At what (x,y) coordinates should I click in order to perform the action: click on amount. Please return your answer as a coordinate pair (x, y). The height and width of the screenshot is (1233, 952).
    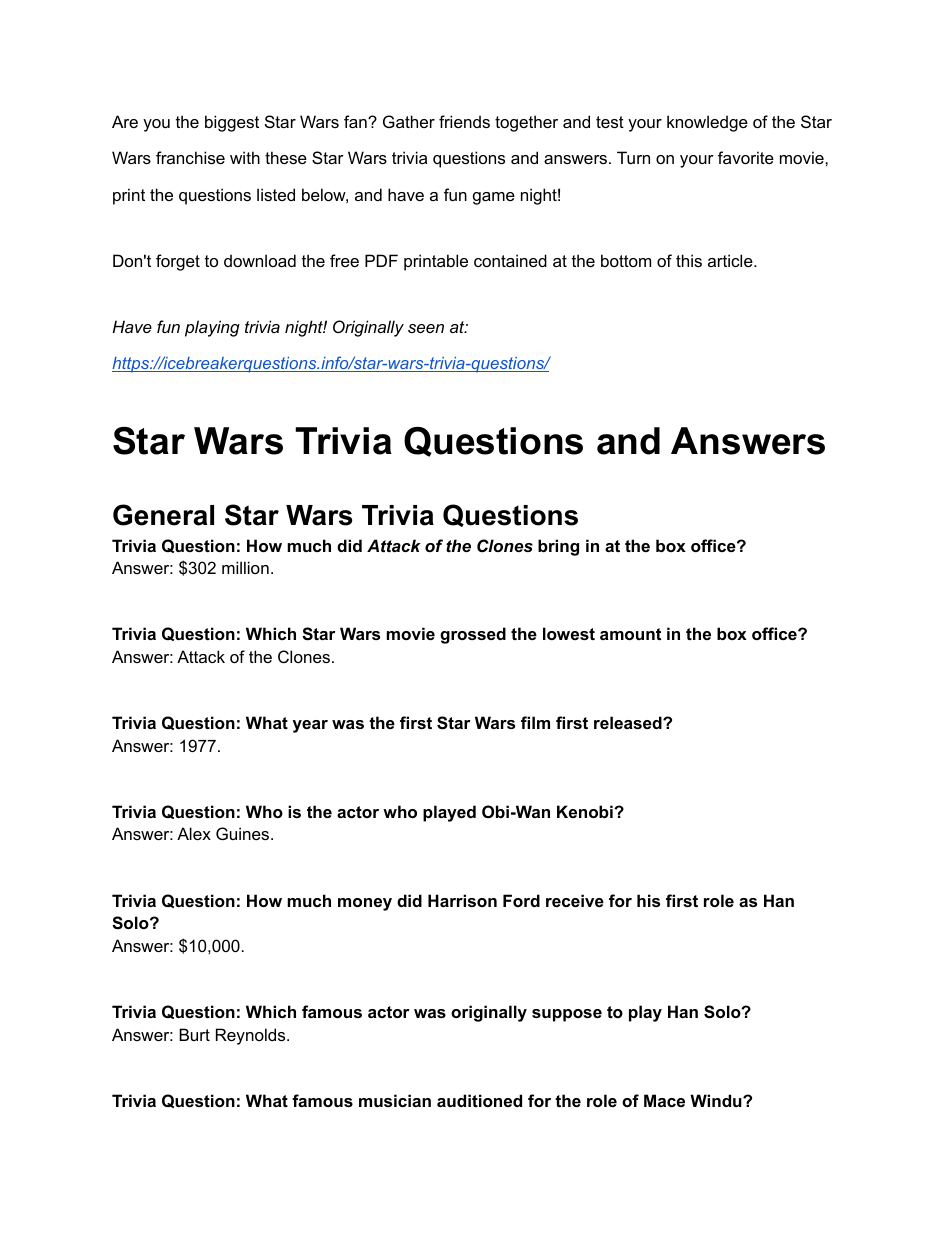
    Looking at the image, I should click on (630, 634).
